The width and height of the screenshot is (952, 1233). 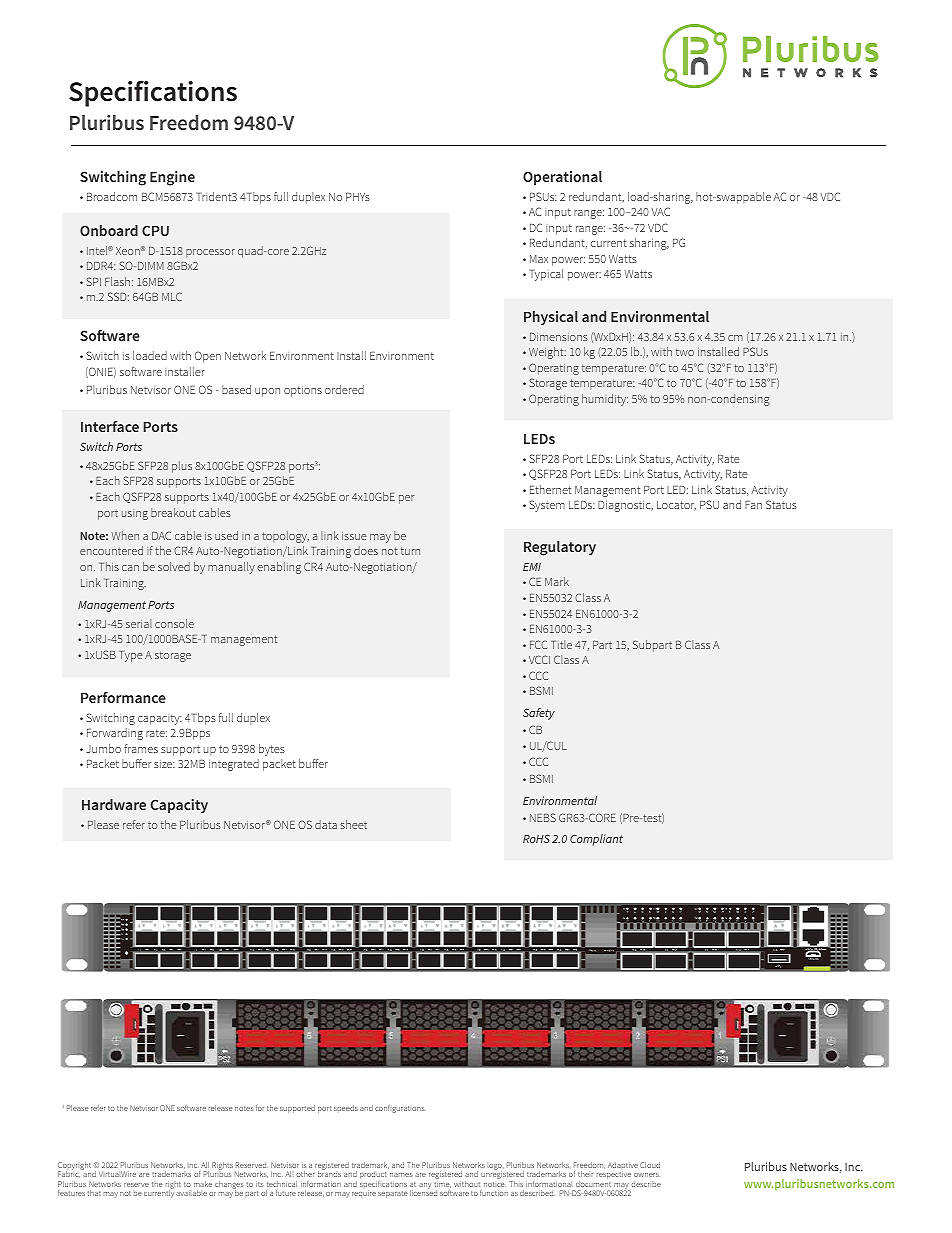 I want to click on names, so click(x=401, y=1175).
